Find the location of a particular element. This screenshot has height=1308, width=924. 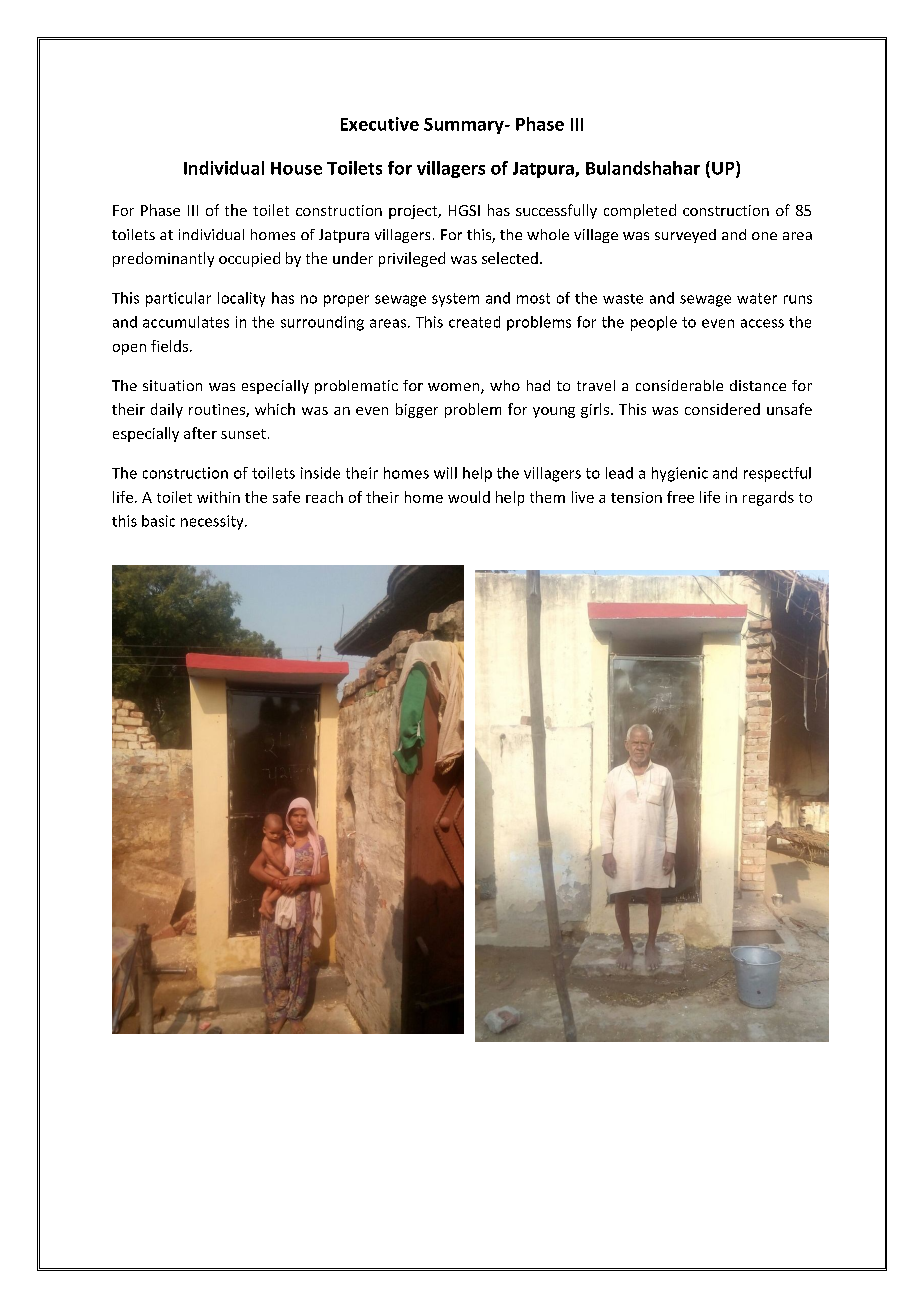

accumulates is located at coordinates (186, 322).
